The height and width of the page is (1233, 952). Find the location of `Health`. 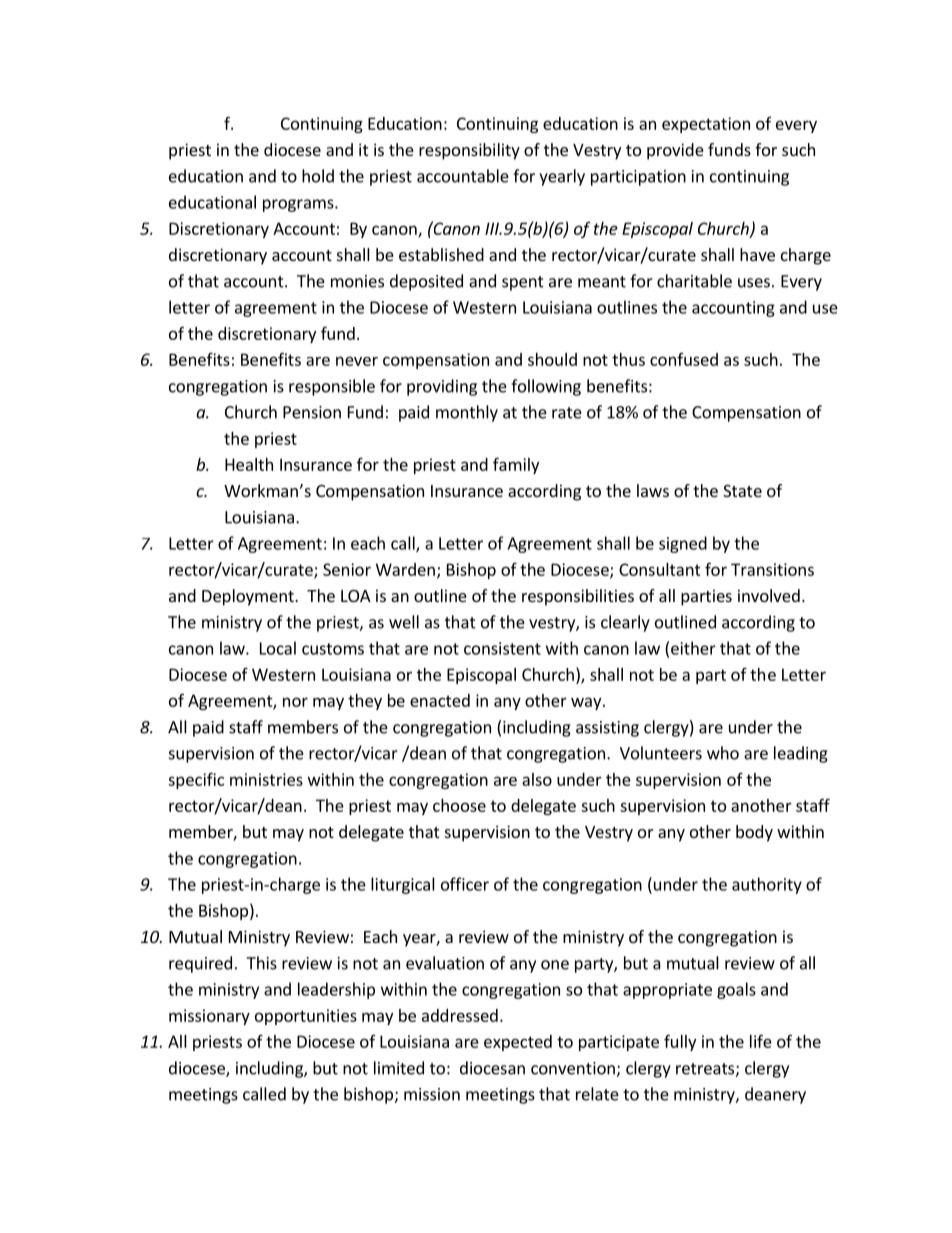

Health is located at coordinates (249, 464).
